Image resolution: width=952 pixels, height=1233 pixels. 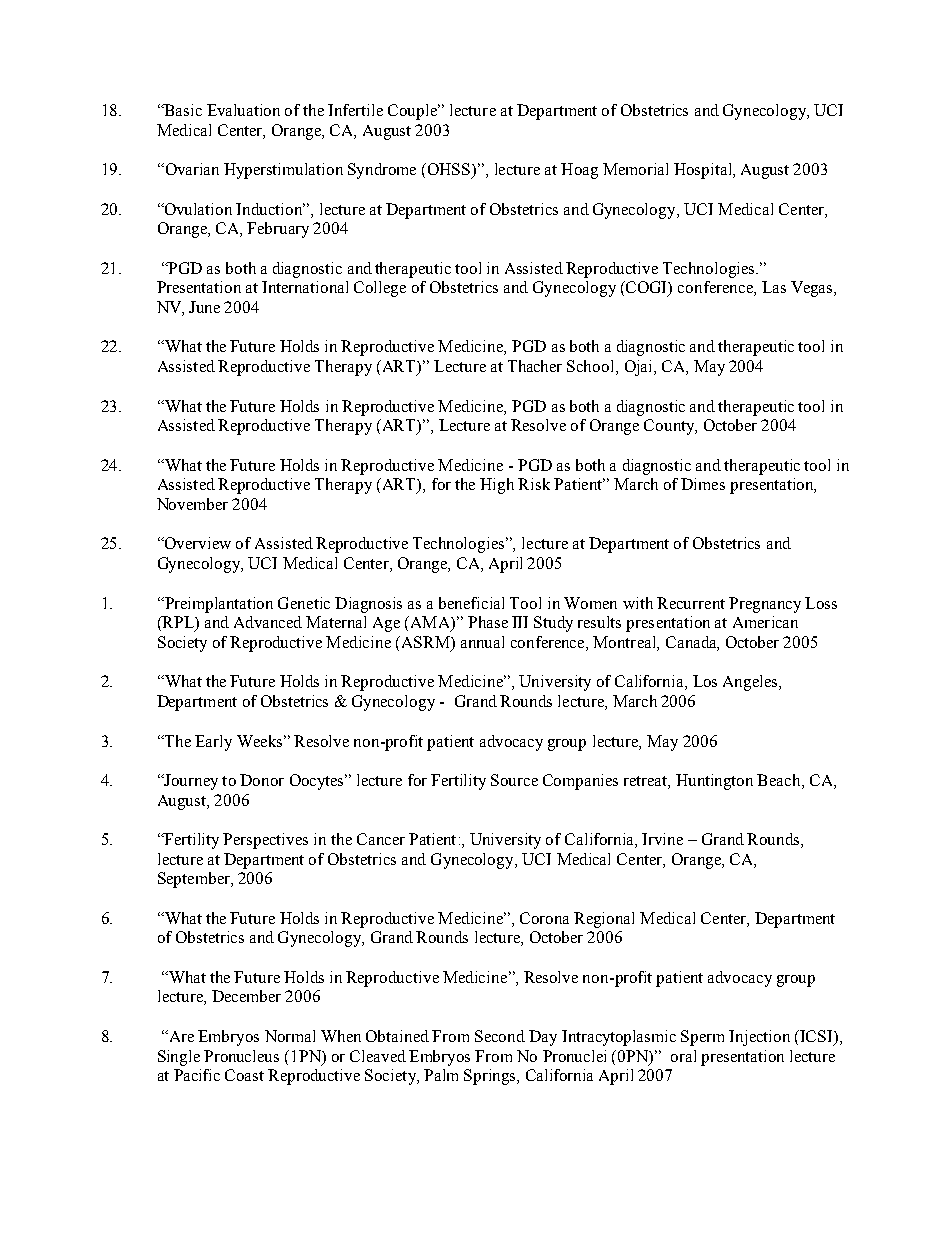 What do you see at coordinates (265, 841) in the image?
I see `Perspectives` at bounding box center [265, 841].
